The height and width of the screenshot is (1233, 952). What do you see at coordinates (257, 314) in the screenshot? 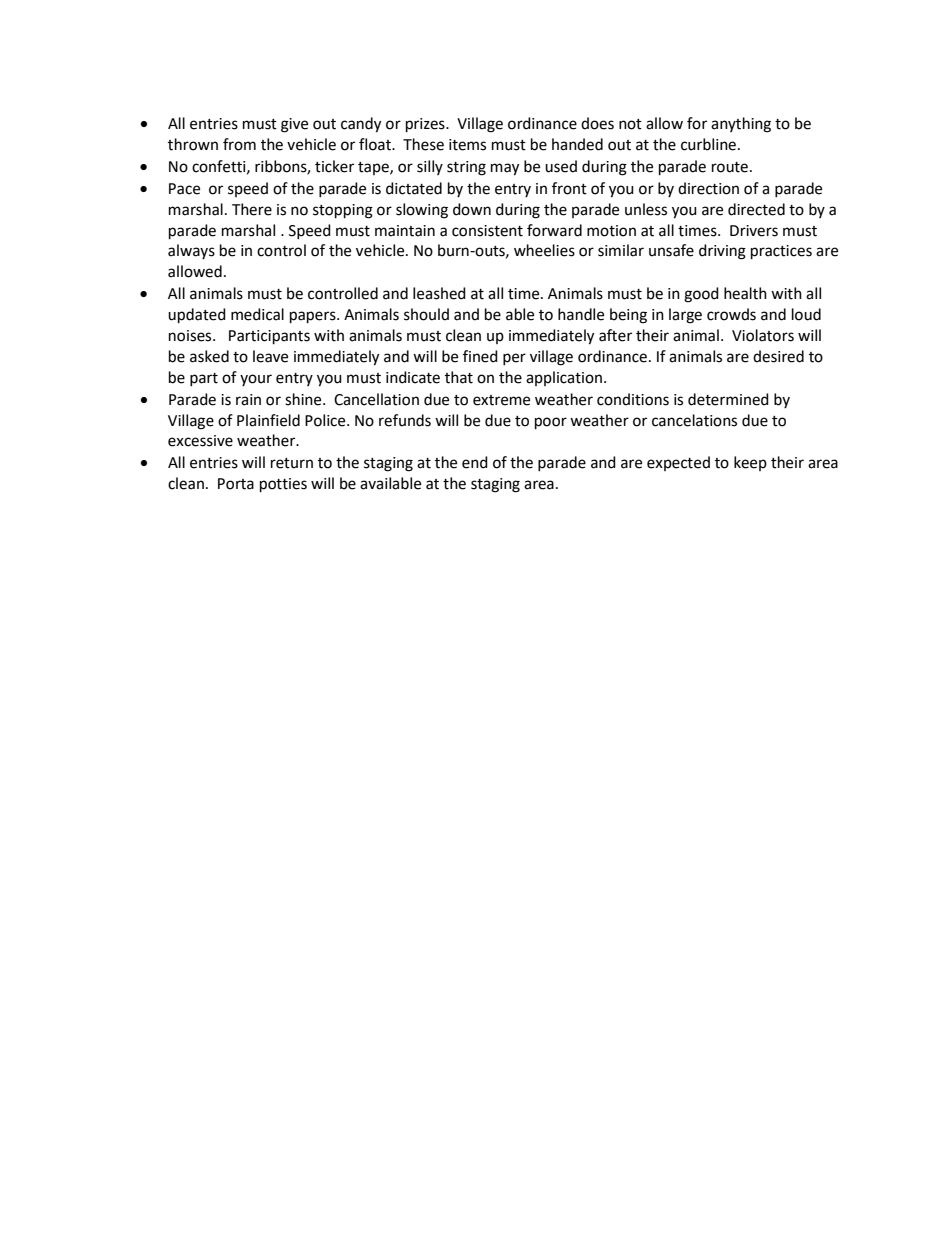
I see `medical` at bounding box center [257, 314].
